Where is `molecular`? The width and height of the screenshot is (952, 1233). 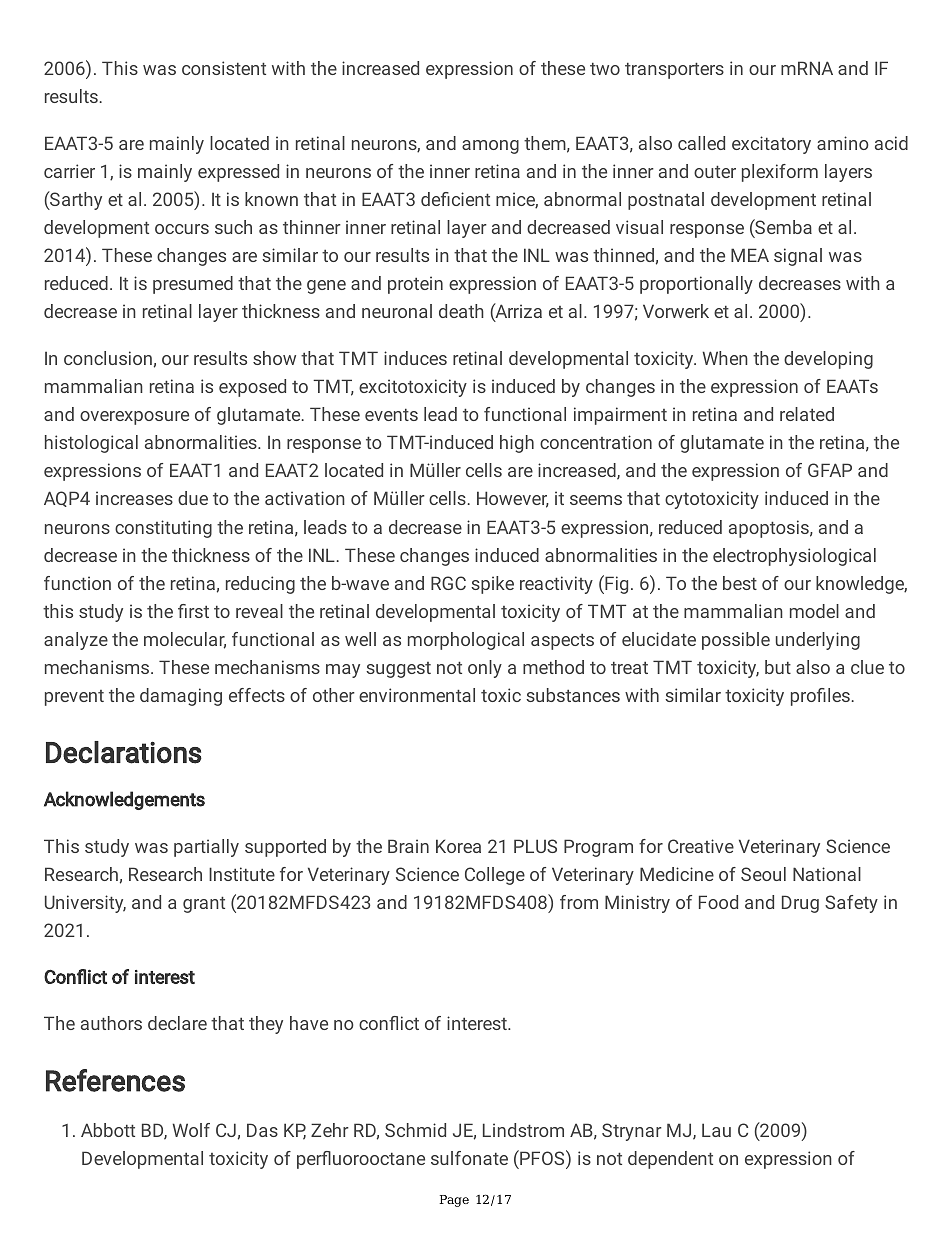
molecular is located at coordinates (185, 640).
